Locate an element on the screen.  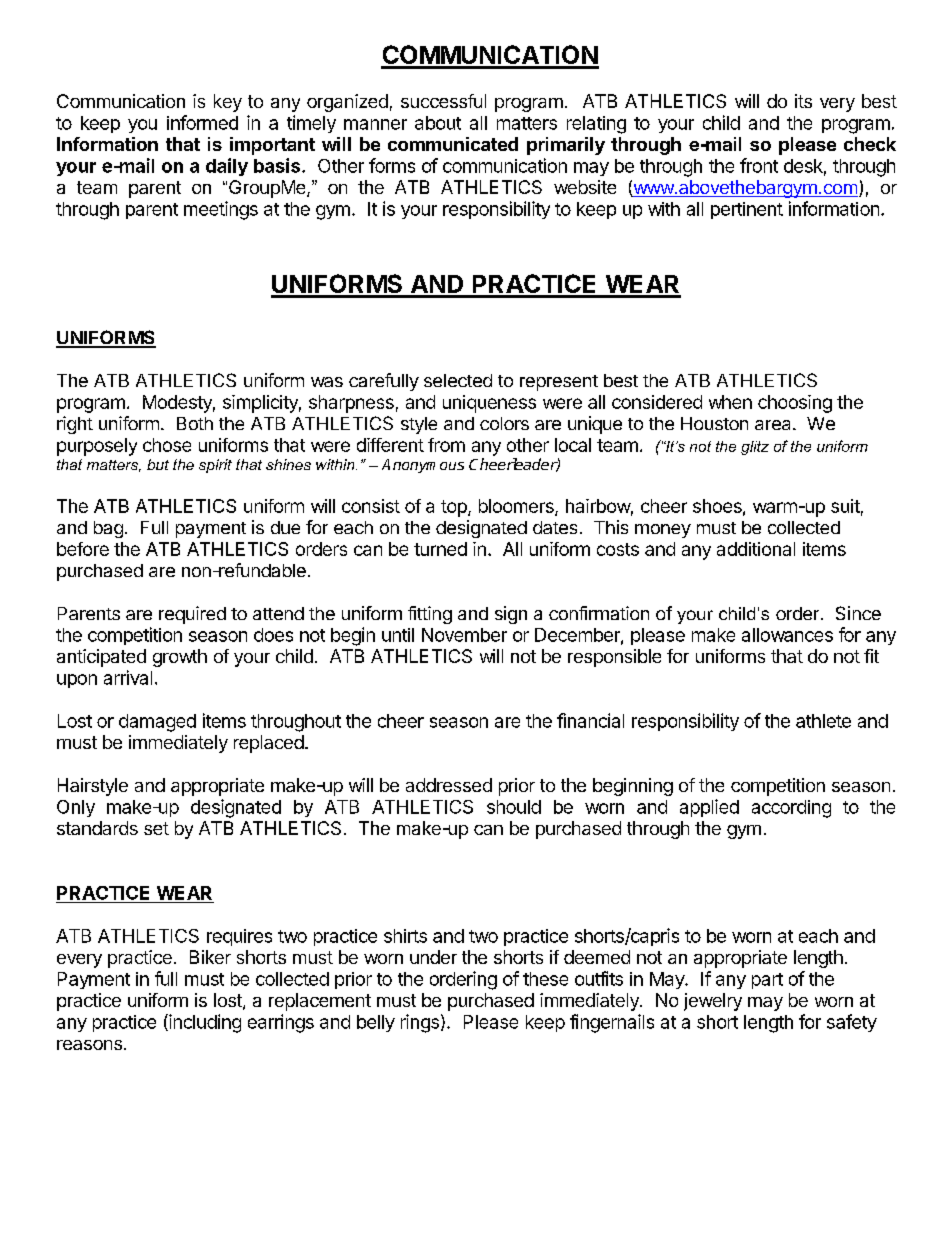
including is located at coordinates (204, 1023).
